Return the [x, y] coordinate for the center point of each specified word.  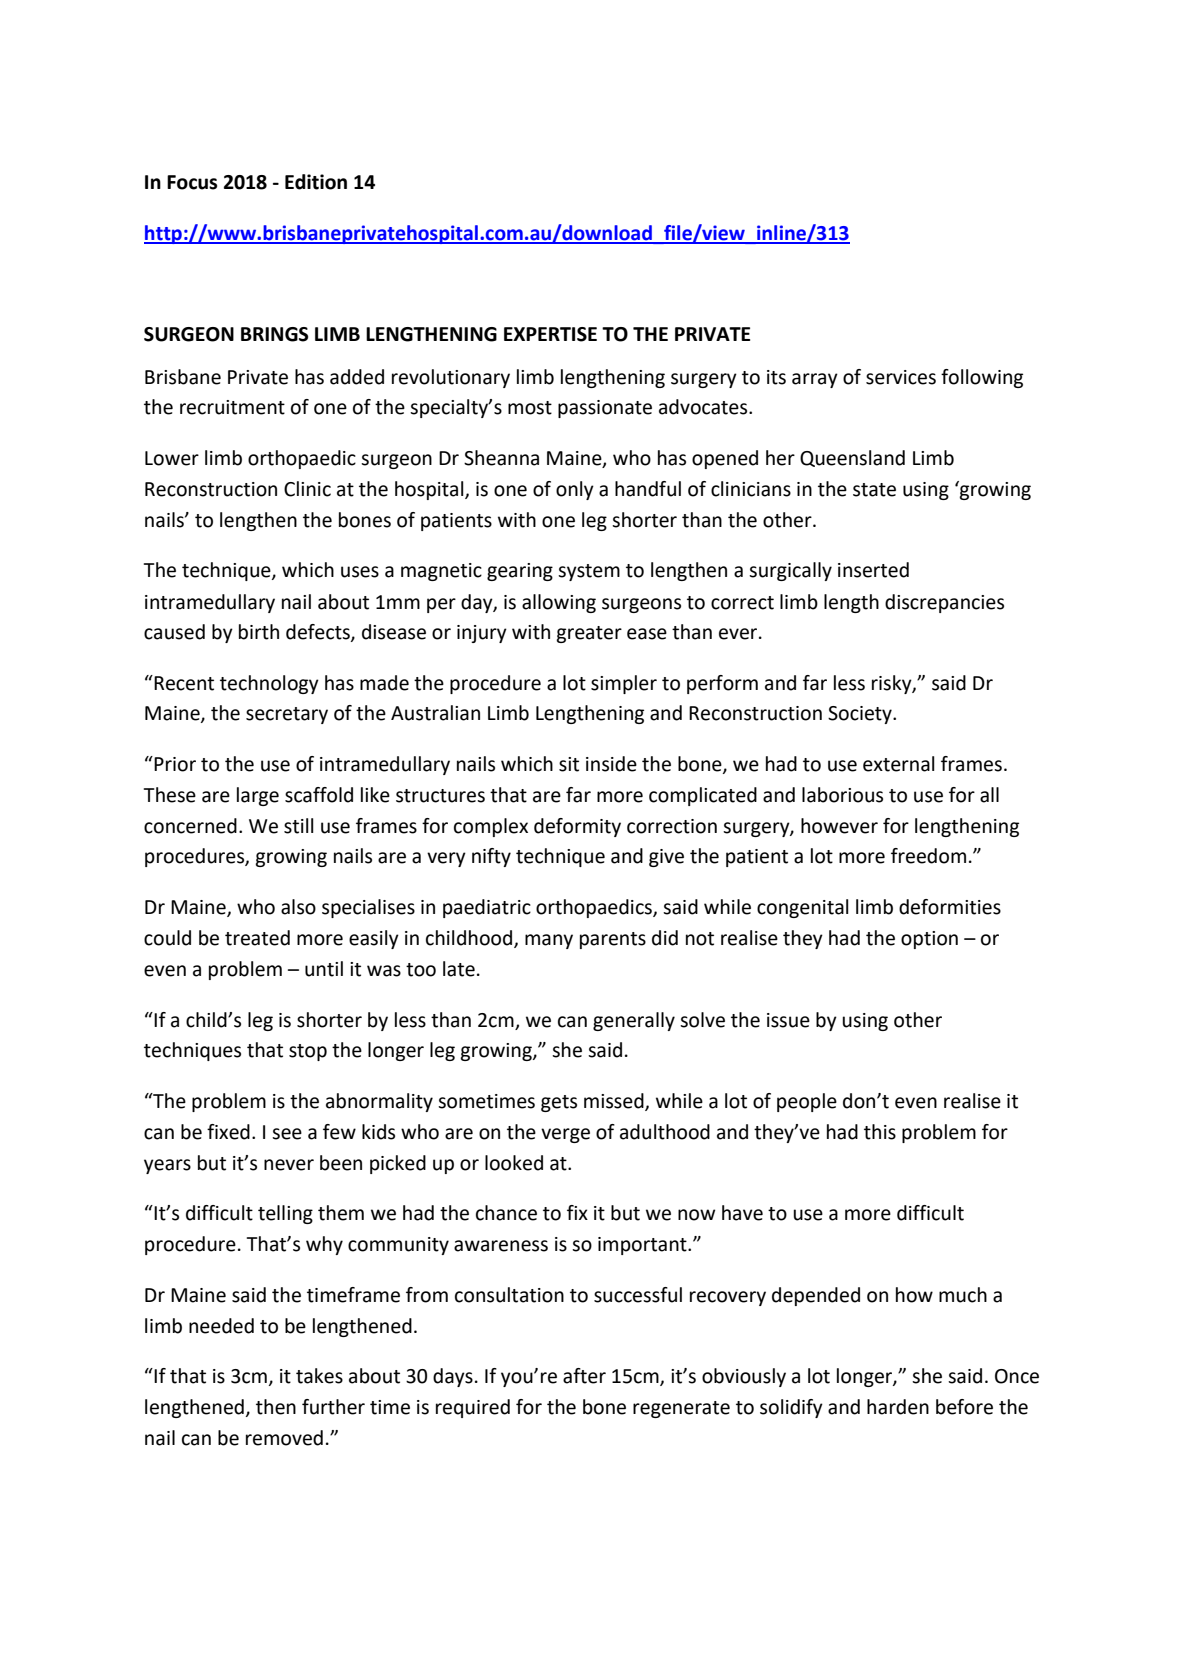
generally [634, 1021]
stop [308, 1052]
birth [259, 632]
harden [898, 1407]
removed [284, 1438]
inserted [873, 570]
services [901, 377]
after [584, 1376]
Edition [316, 182]
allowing [559, 603]
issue [788, 1020]
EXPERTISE [550, 334]
